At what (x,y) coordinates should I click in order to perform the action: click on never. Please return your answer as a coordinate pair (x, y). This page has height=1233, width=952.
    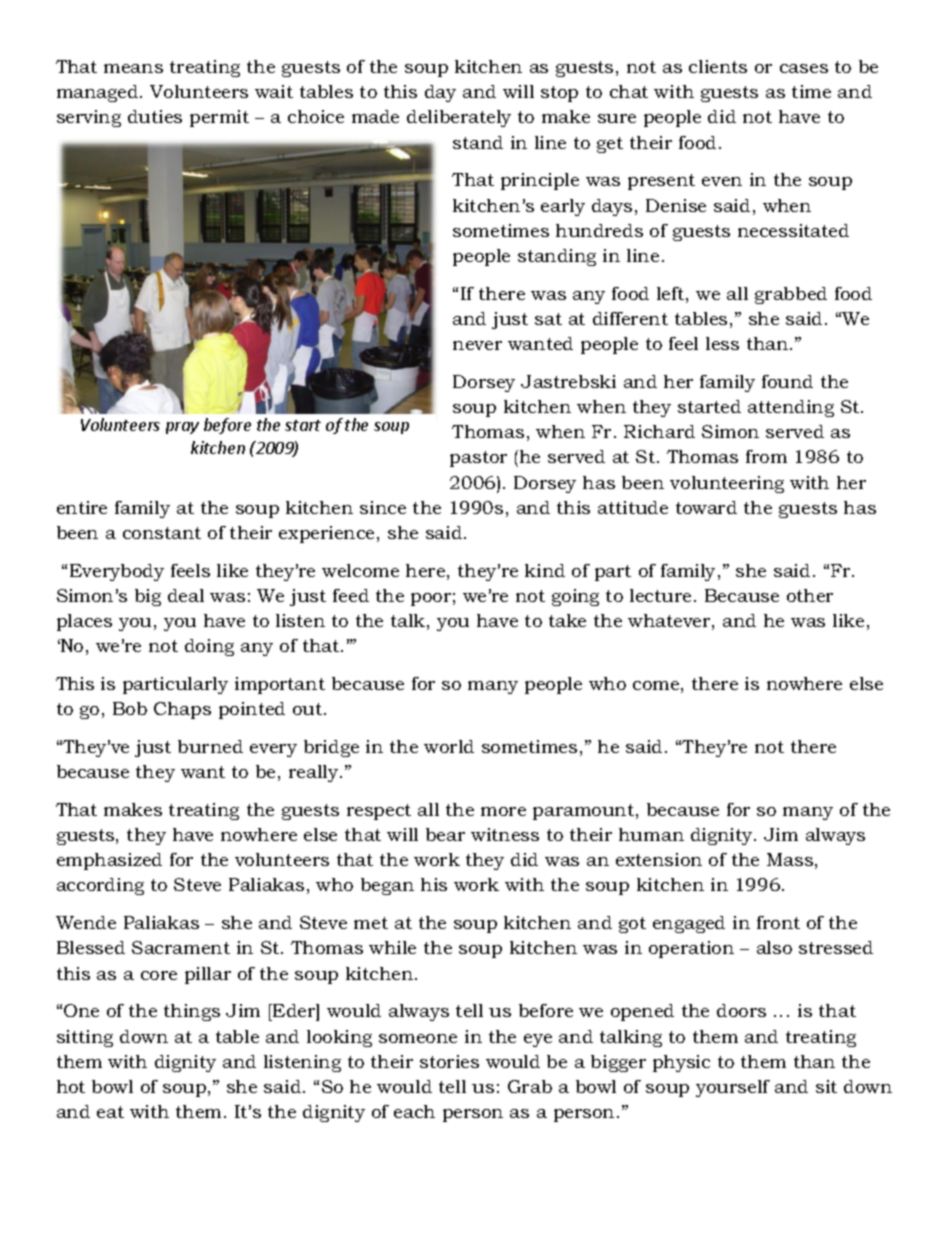
    Looking at the image, I should click on (477, 345).
